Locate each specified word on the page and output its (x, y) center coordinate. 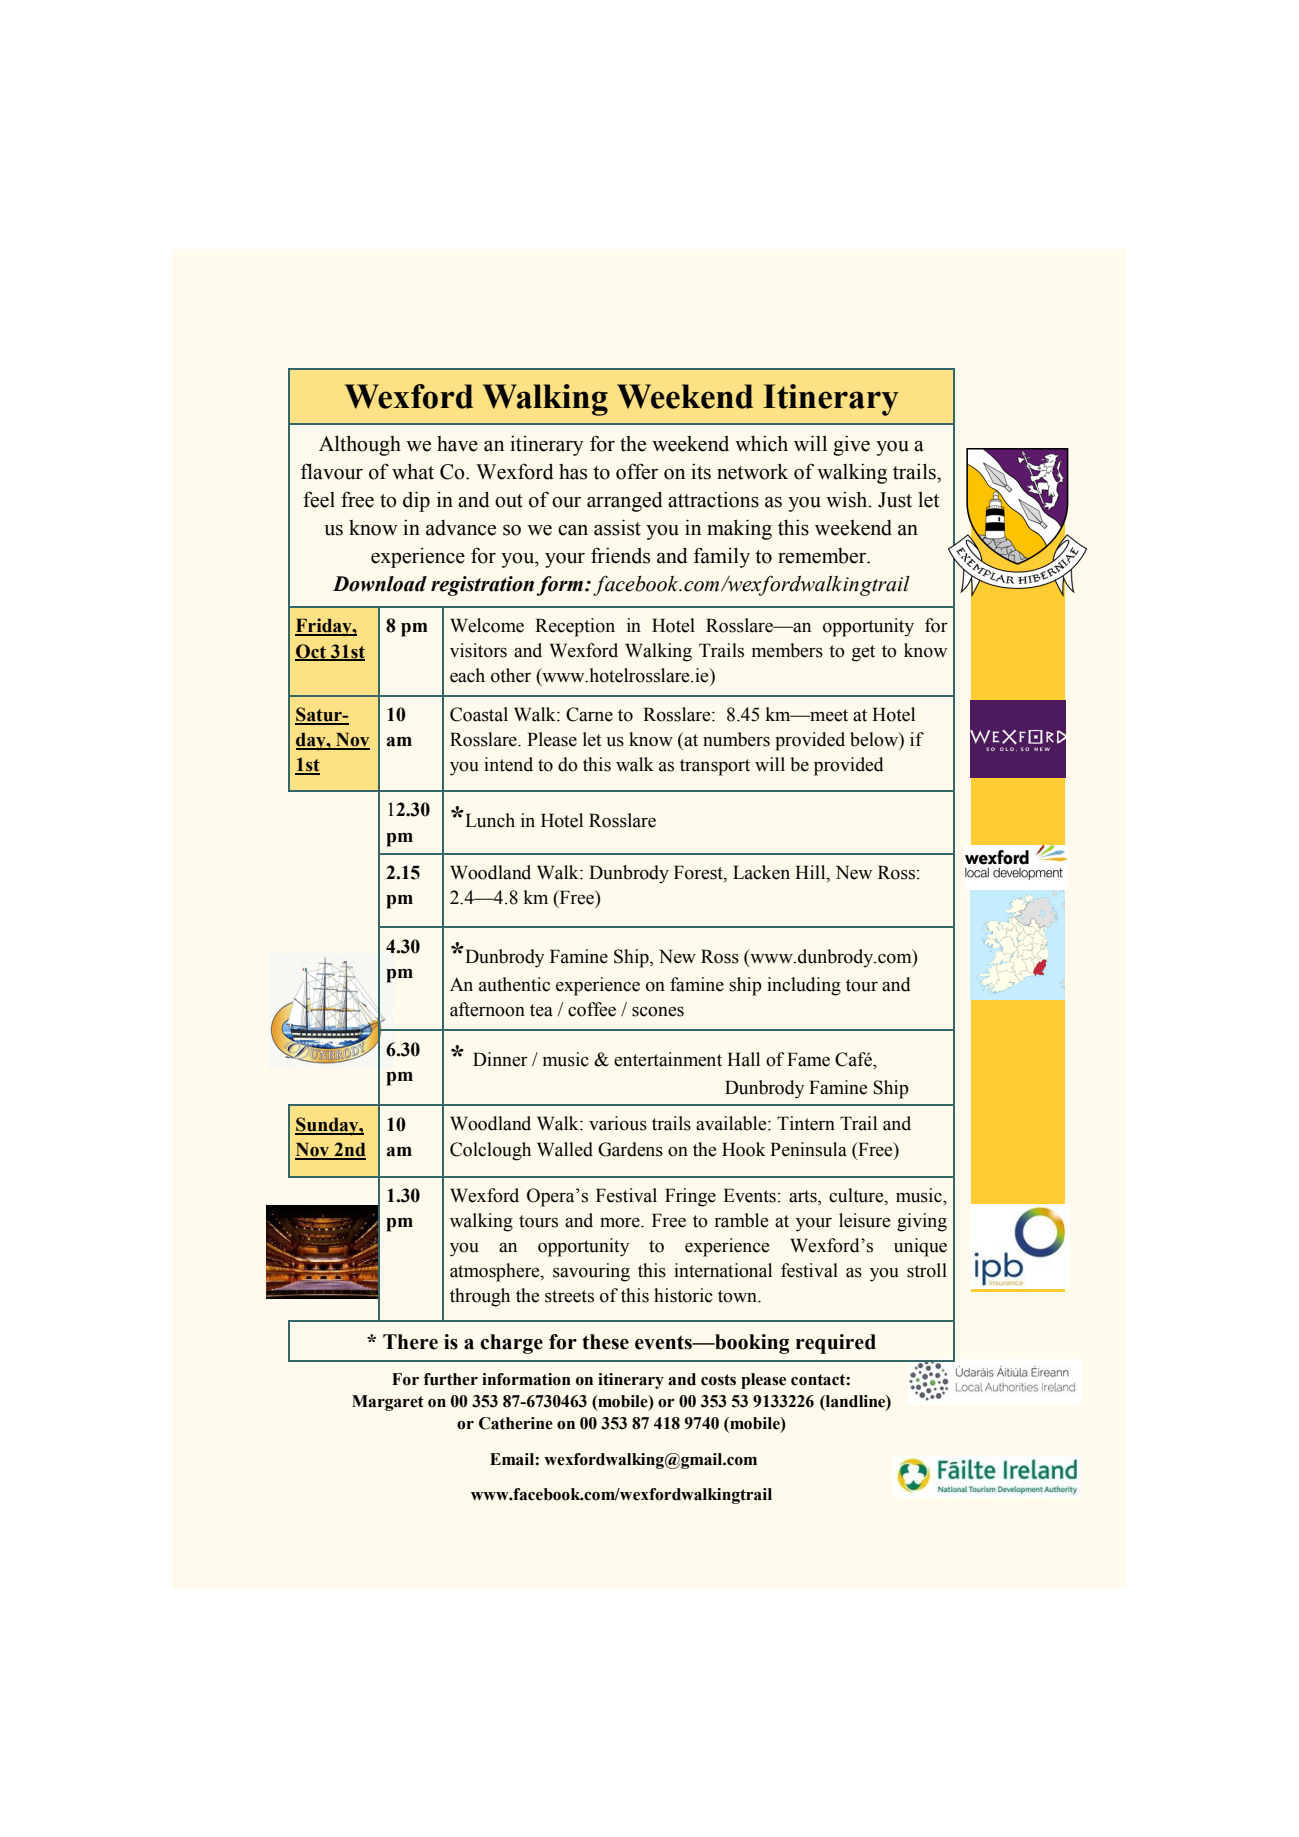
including (804, 986)
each (467, 675)
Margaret (388, 1403)
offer (637, 471)
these (605, 1342)
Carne (589, 714)
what (413, 471)
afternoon (487, 1009)
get (863, 653)
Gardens (630, 1149)
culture (857, 1195)
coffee (592, 1009)
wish (848, 499)
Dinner (500, 1059)
